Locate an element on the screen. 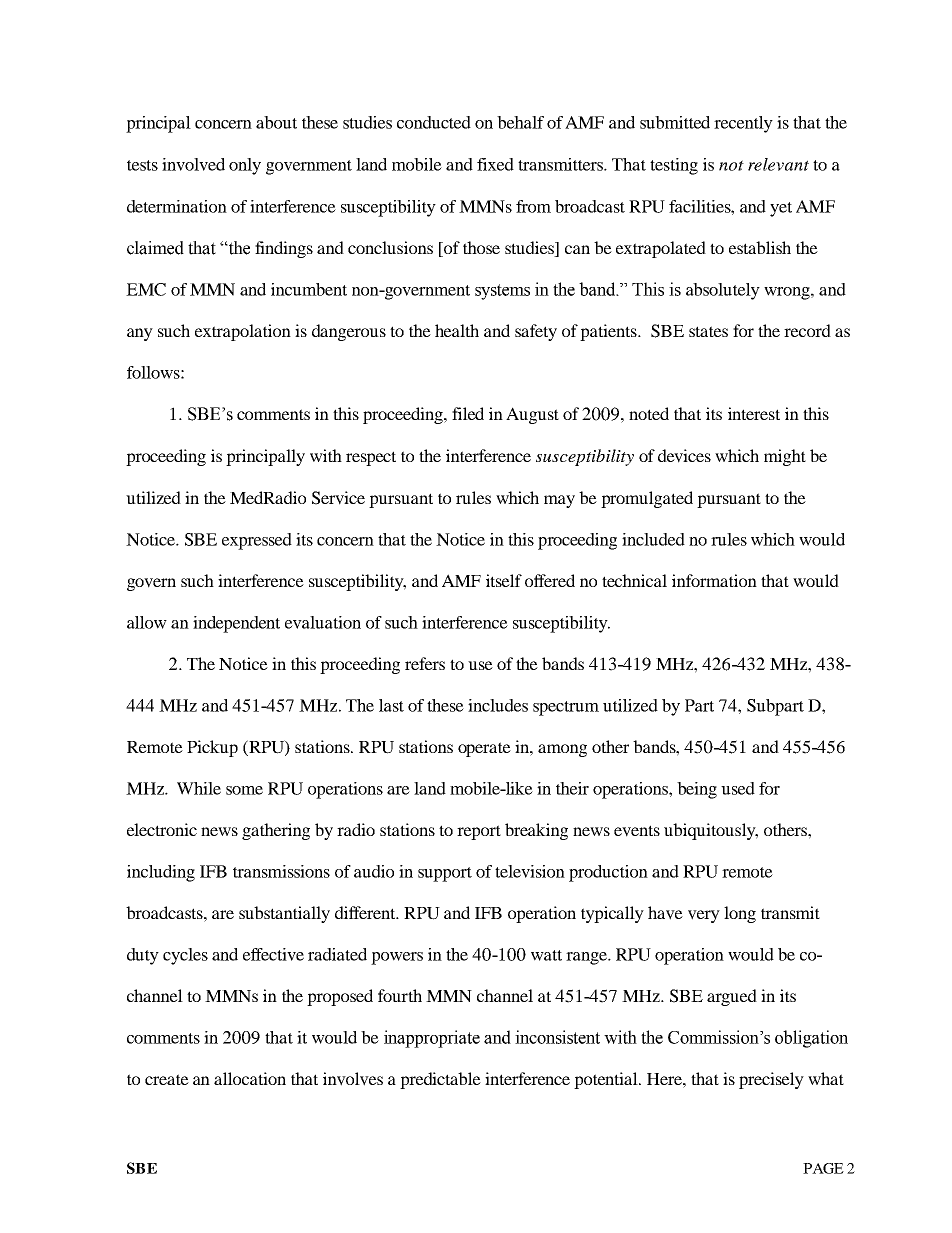 This screenshot has width=952, height=1233. independent is located at coordinates (236, 624).
